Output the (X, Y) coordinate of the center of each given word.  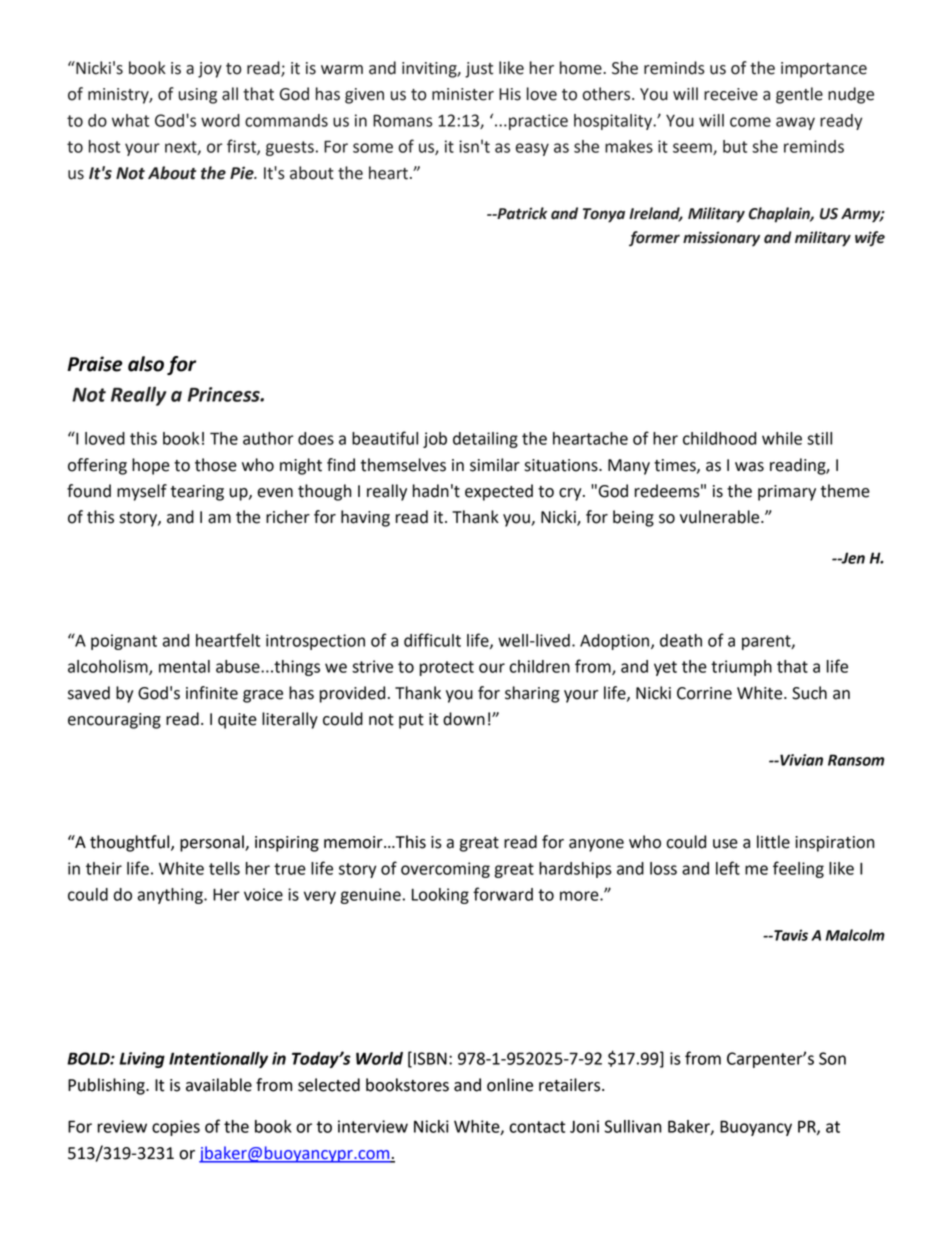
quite (237, 721)
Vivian (800, 760)
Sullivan (633, 1126)
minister (463, 94)
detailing (485, 440)
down (464, 719)
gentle (799, 95)
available (219, 1085)
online (510, 1085)
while (782, 438)
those (216, 465)
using (198, 96)
